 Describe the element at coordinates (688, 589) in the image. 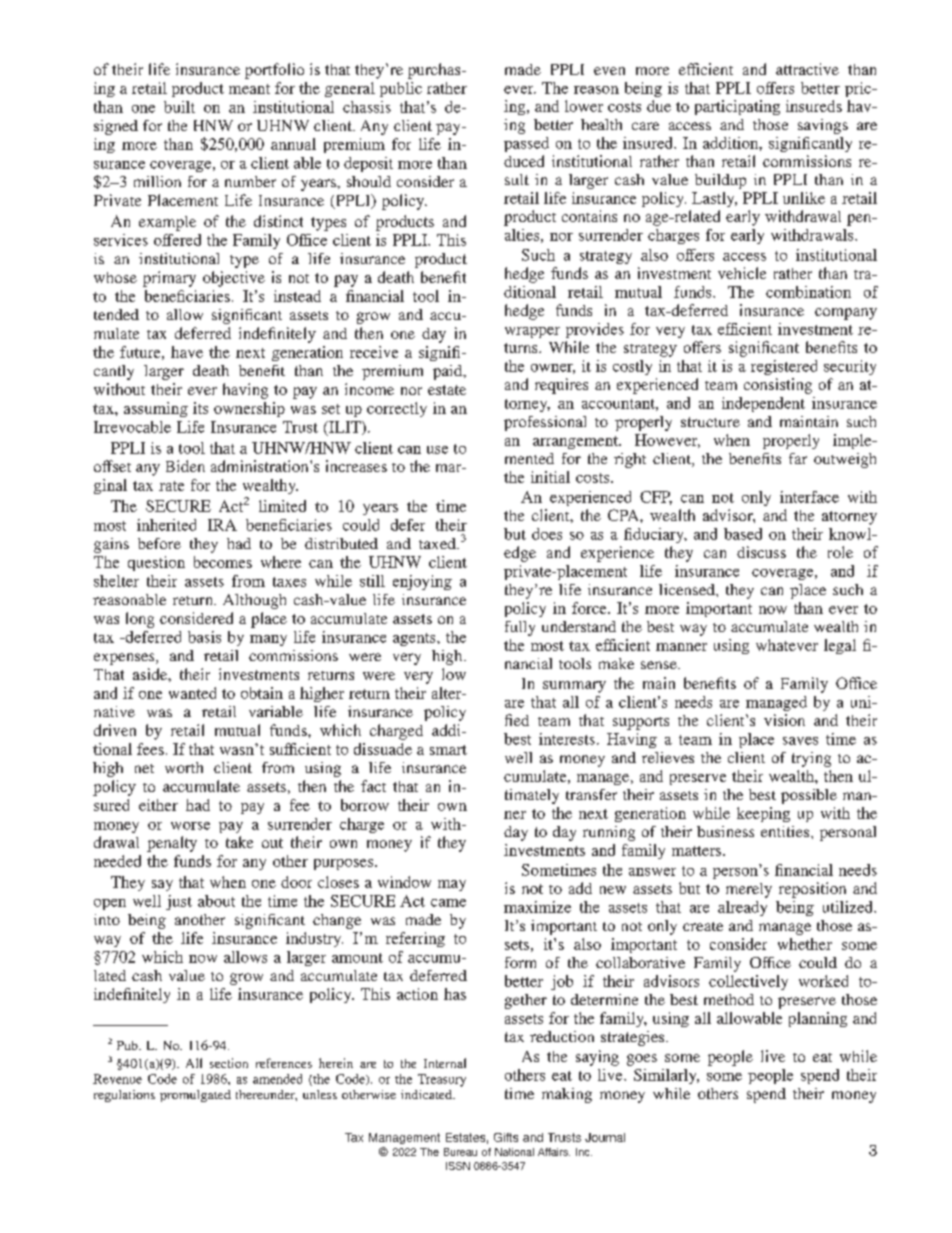

I see `licensed` at that location.
